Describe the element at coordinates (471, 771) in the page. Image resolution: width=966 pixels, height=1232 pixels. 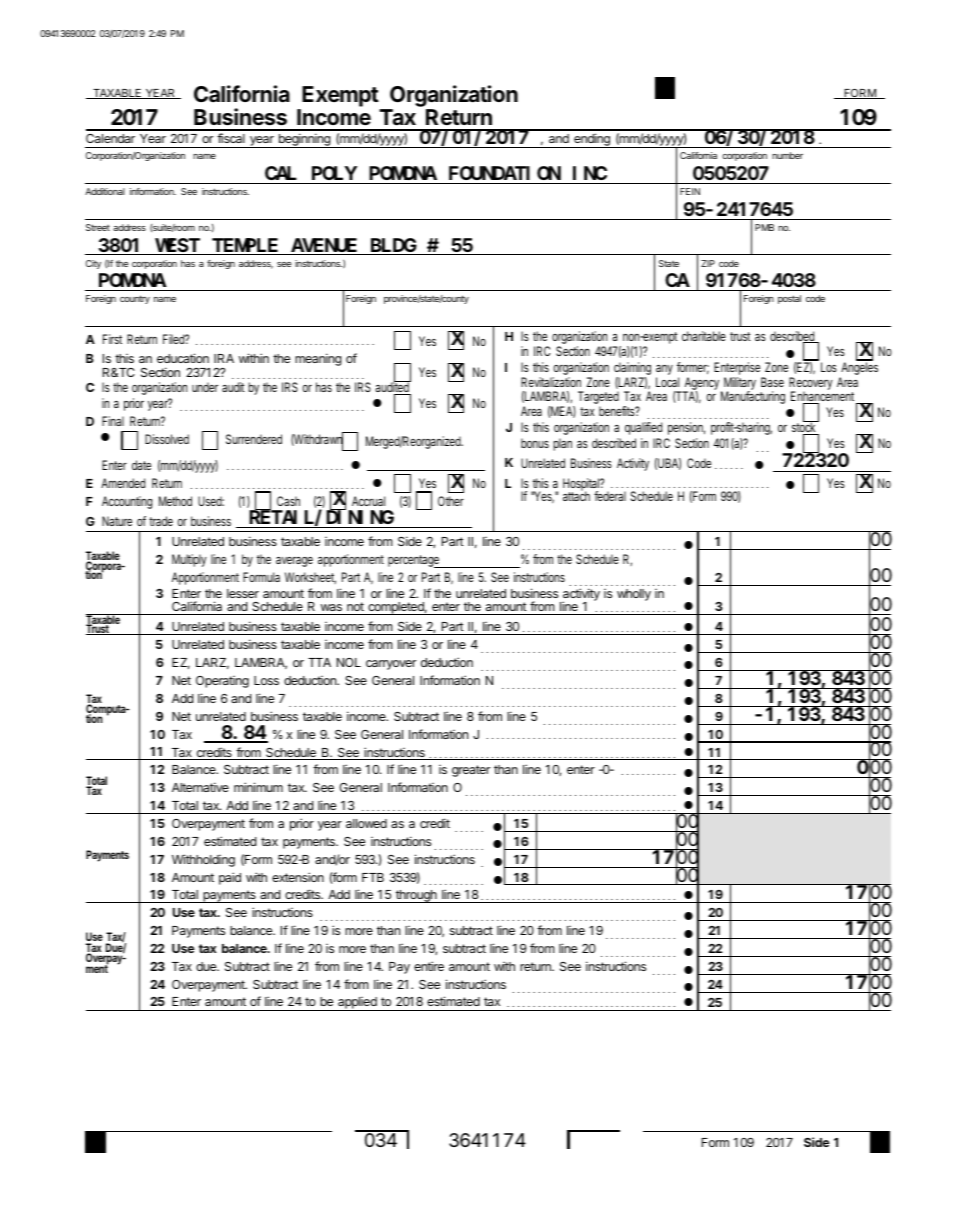
I see `greater` at that location.
